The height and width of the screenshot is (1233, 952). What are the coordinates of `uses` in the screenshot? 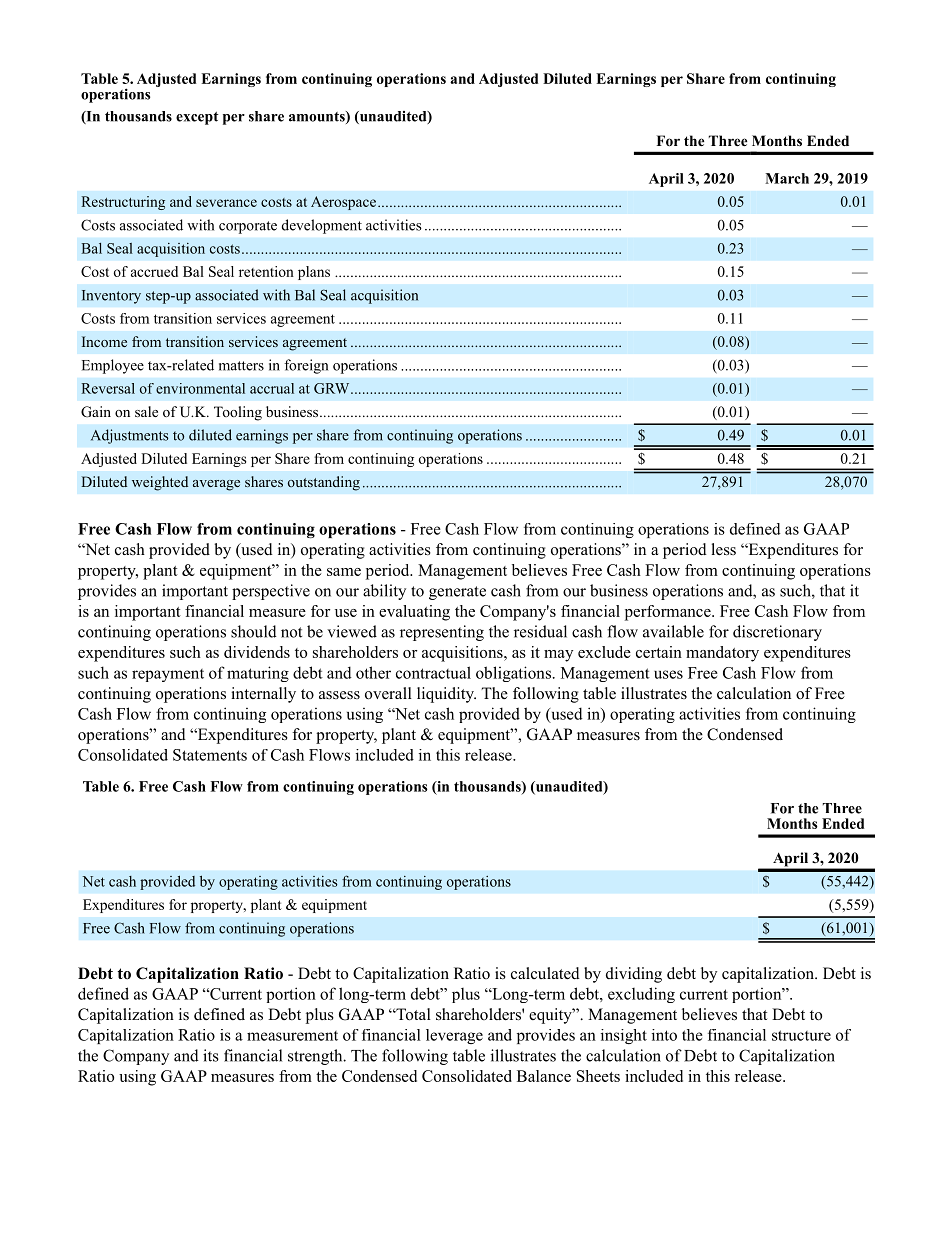 It's located at (668, 674).
